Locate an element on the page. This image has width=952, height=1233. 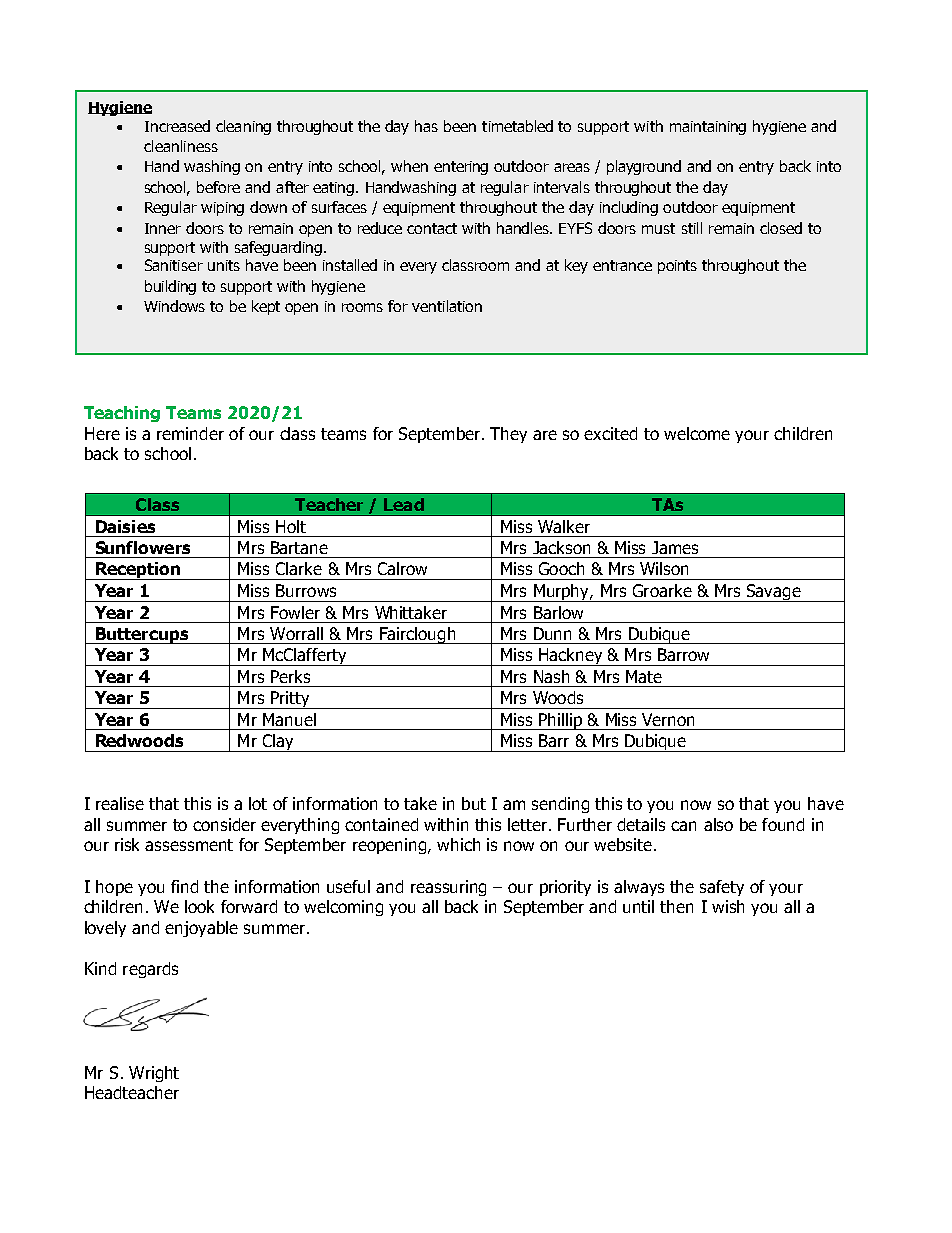
entering is located at coordinates (461, 168).
